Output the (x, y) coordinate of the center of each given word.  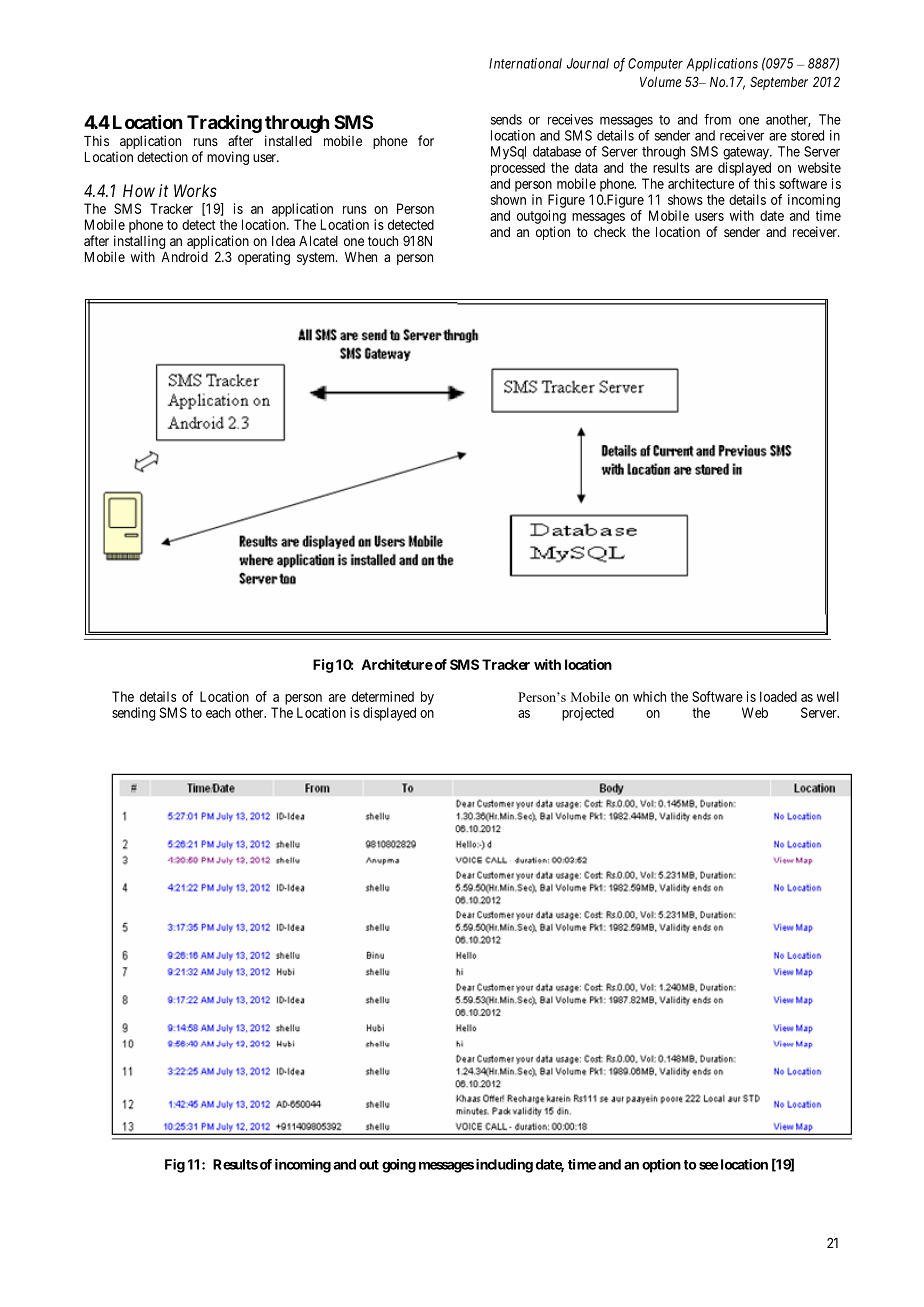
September (779, 83)
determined (383, 696)
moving (228, 158)
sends (506, 119)
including (504, 1166)
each (218, 712)
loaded (778, 696)
